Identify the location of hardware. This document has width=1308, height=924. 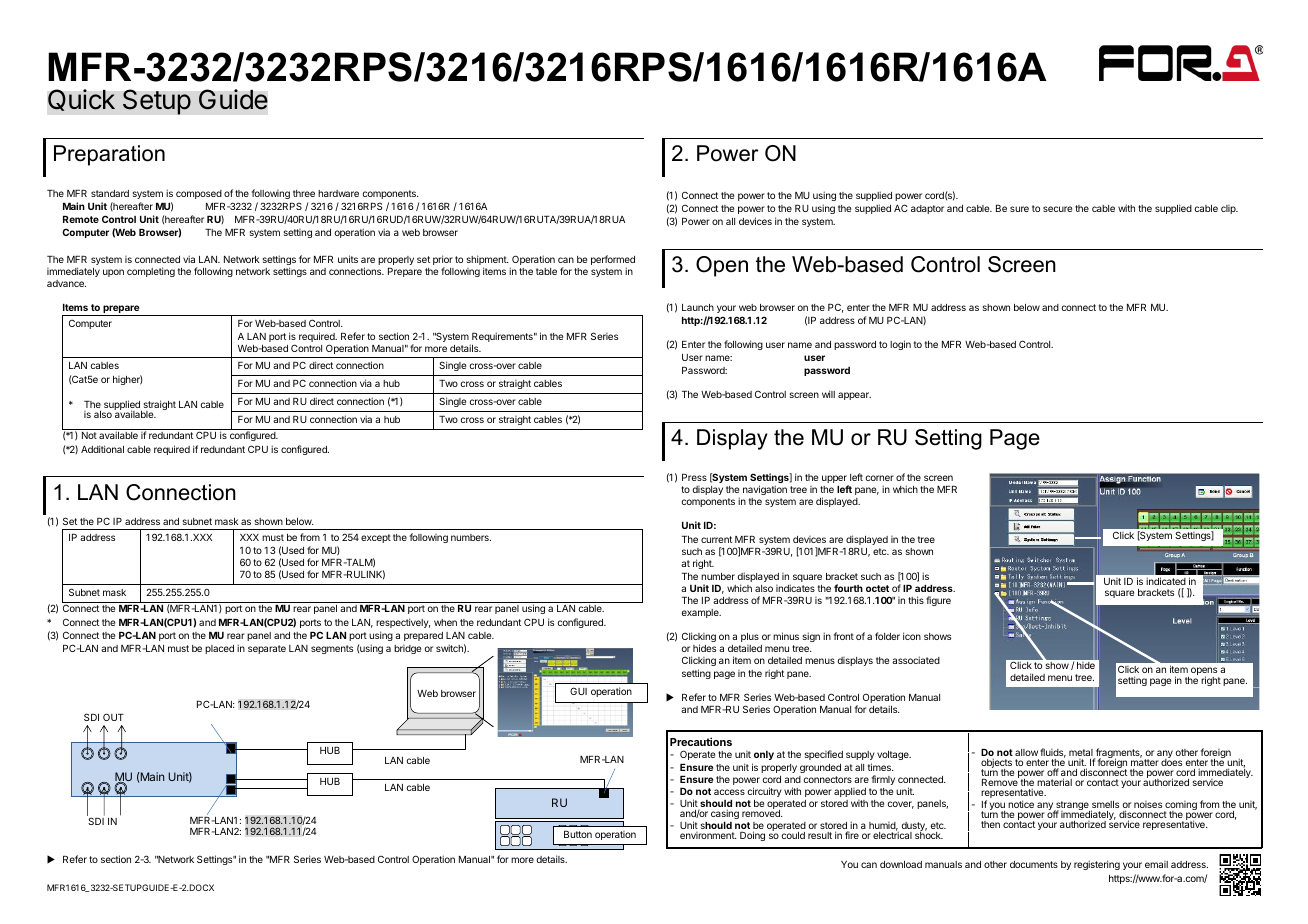
(338, 193).
